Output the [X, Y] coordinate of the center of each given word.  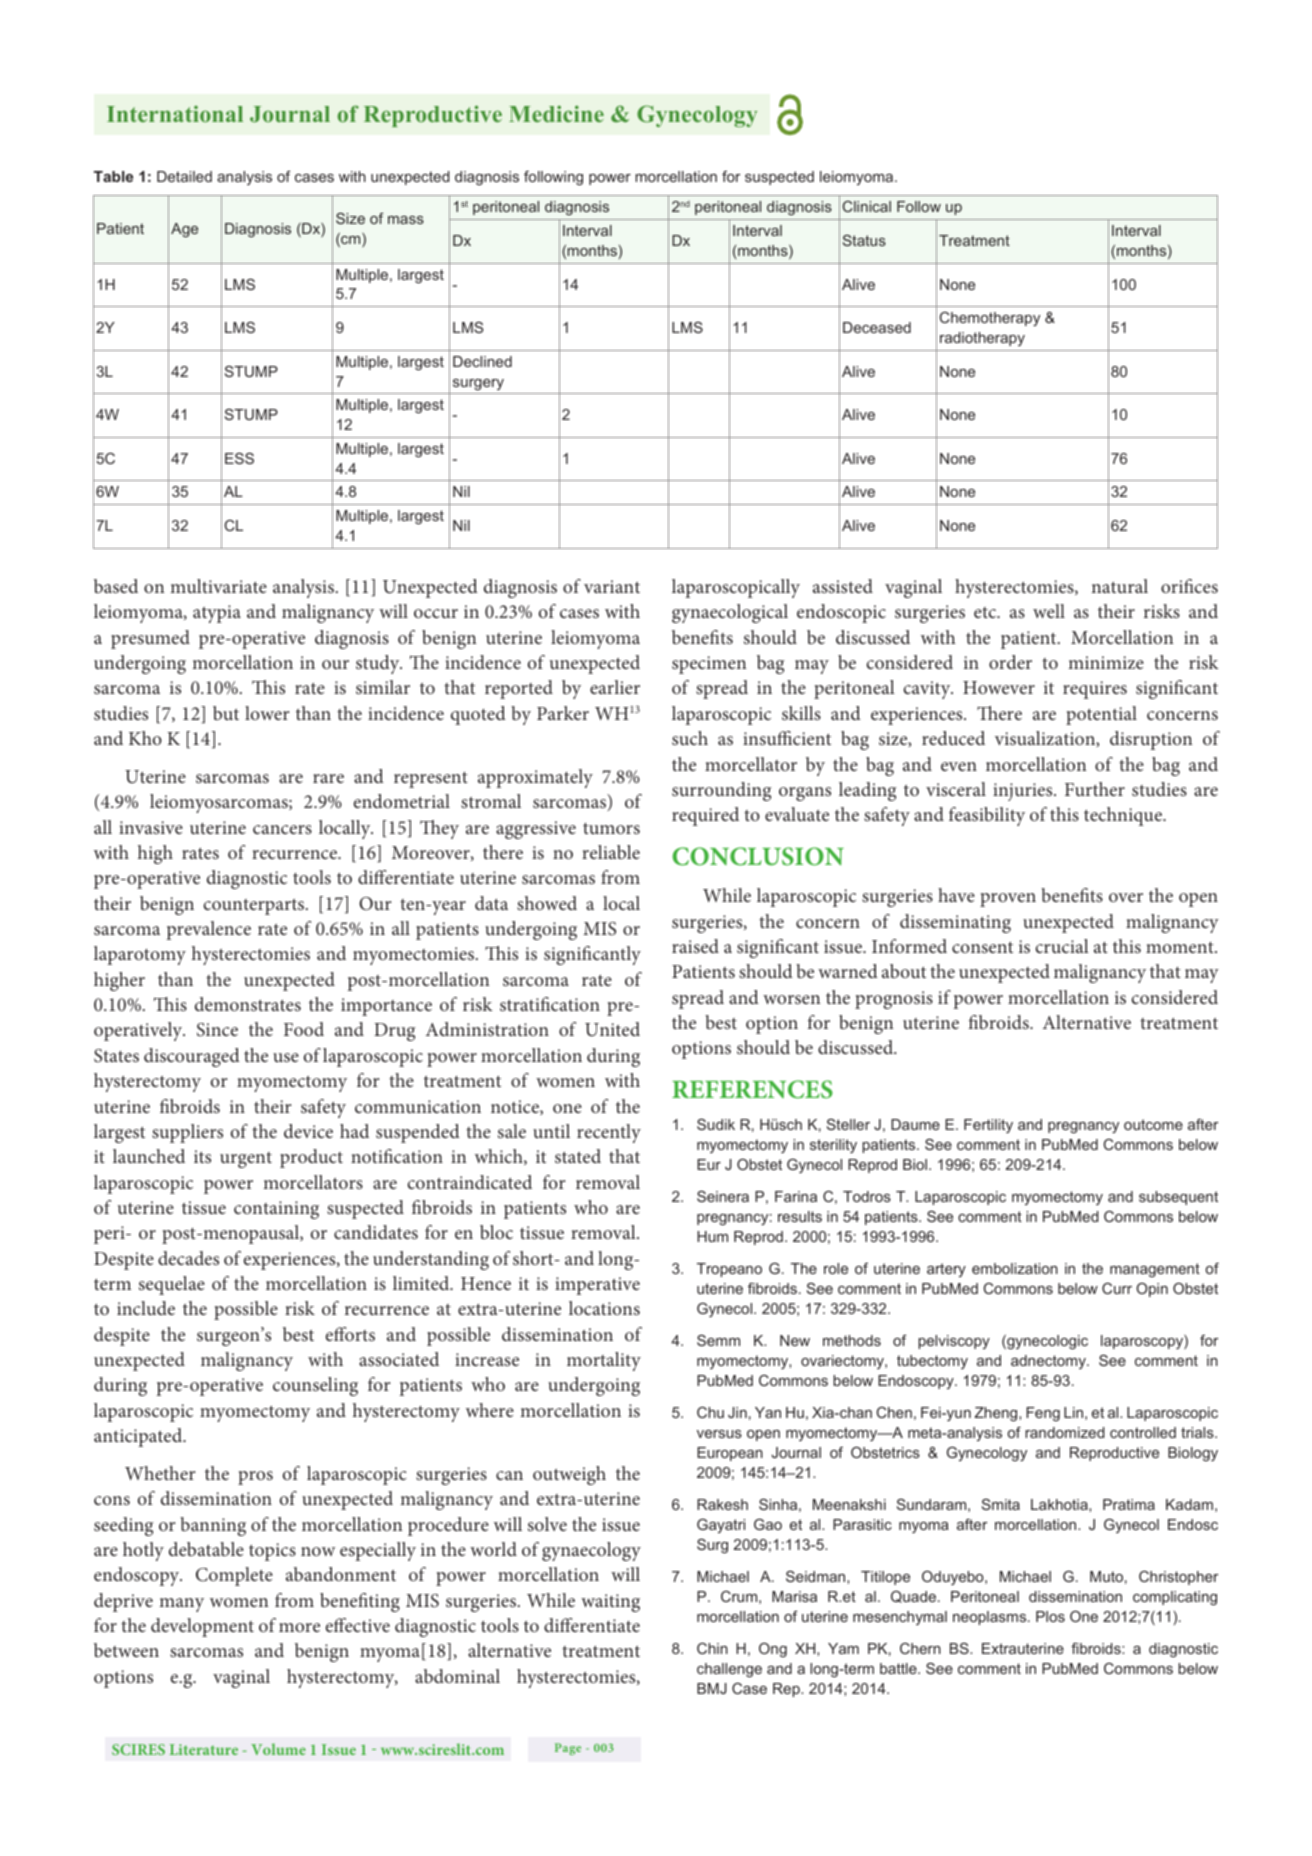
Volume [278, 1749]
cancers [282, 829]
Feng [1043, 1414]
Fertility [988, 1126]
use [286, 1057]
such [690, 738]
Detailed [184, 176]
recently [609, 1133]
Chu [710, 1412]
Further [1095, 789]
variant [612, 586]
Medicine [556, 113]
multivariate [218, 586]
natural [1119, 586]
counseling [315, 1386]
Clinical [867, 206]
